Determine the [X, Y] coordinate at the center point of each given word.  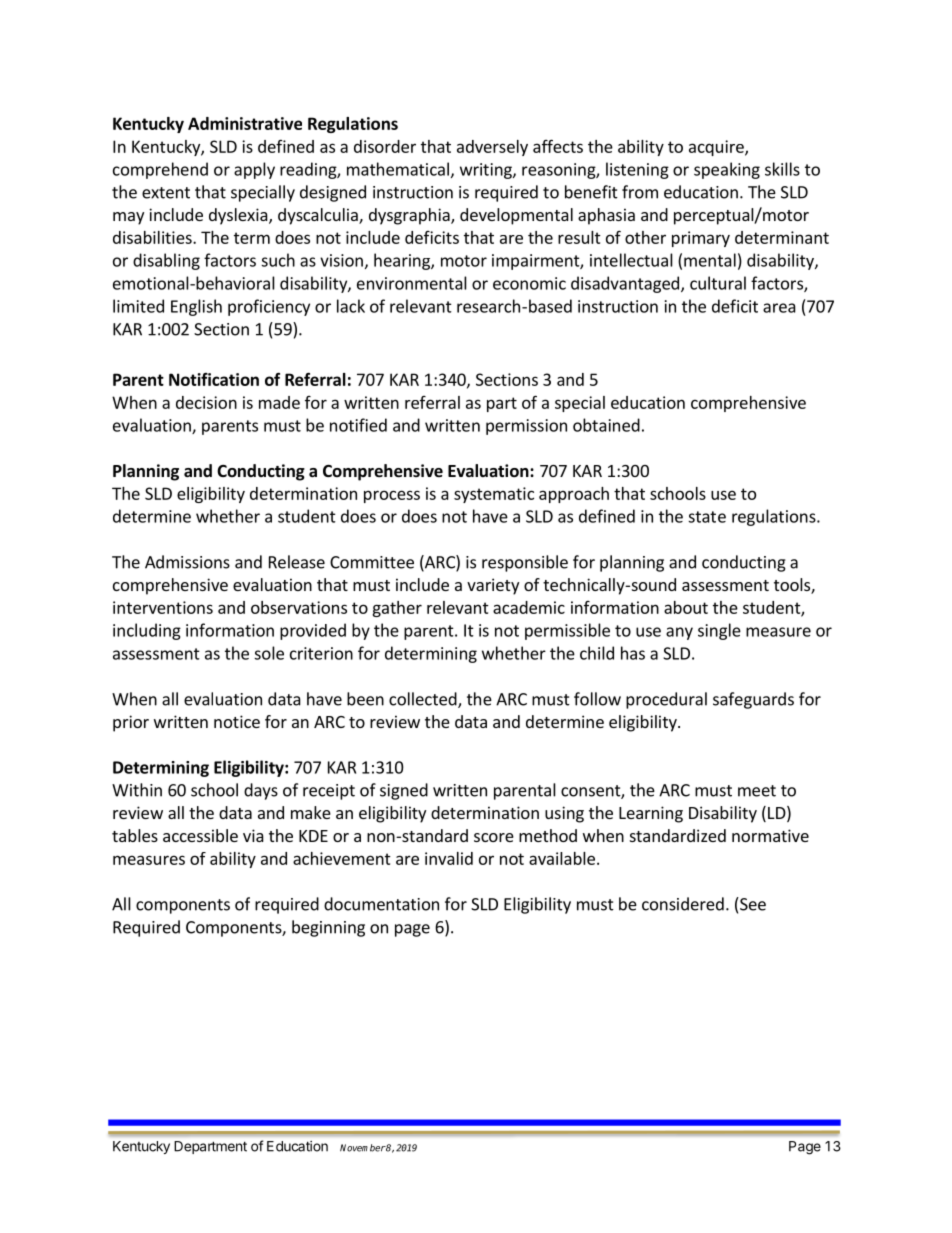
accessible [200, 835]
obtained [606, 425]
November [363, 1148]
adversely [492, 148]
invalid [449, 858]
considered [683, 904]
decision [206, 402]
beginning [328, 928]
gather [397, 609]
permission [526, 427]
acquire [717, 148]
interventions [163, 607]
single [719, 631]
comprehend [160, 170]
